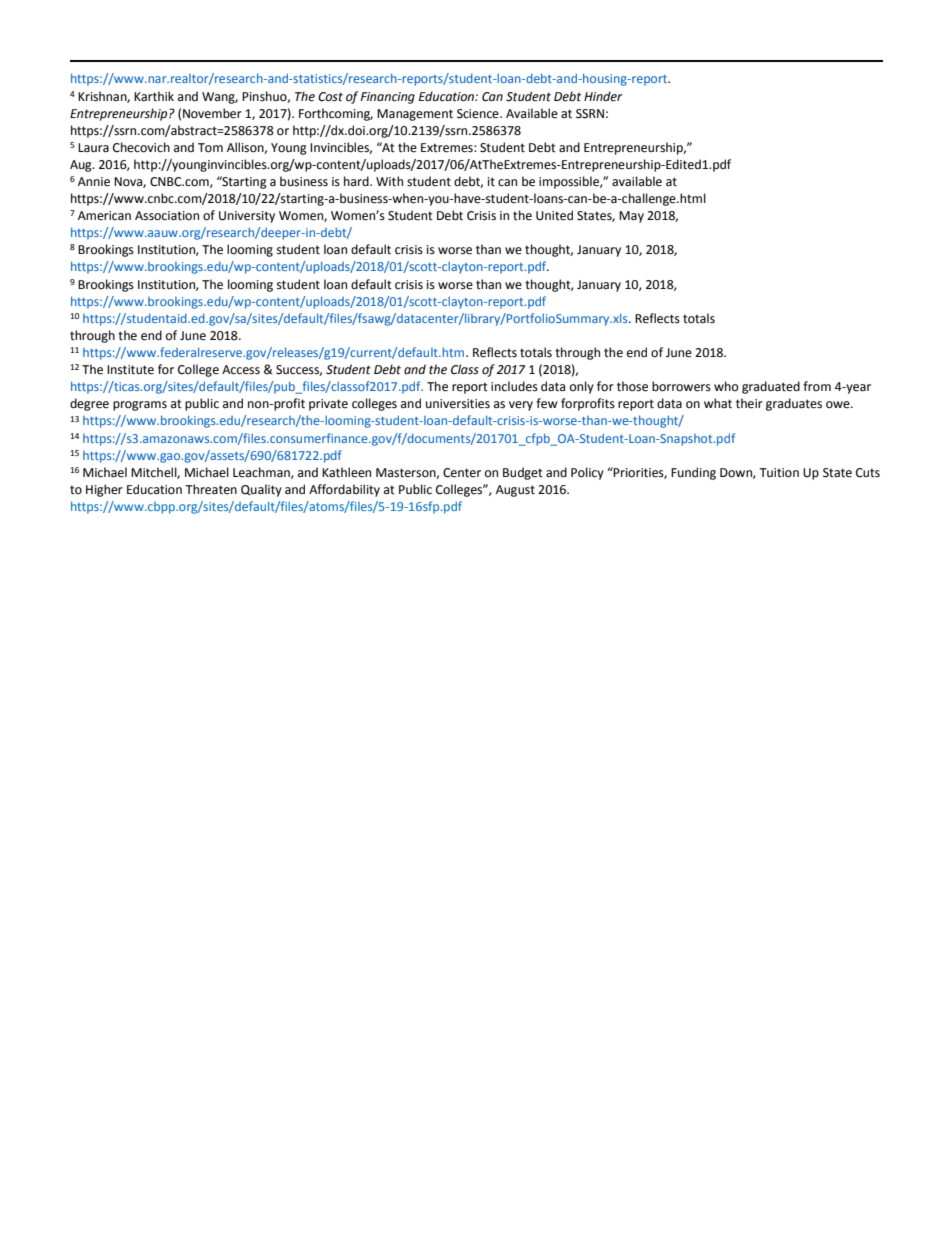 Image resolution: width=952 pixels, height=1233 pixels. What do you see at coordinates (514, 386) in the screenshot?
I see `includes` at bounding box center [514, 386].
